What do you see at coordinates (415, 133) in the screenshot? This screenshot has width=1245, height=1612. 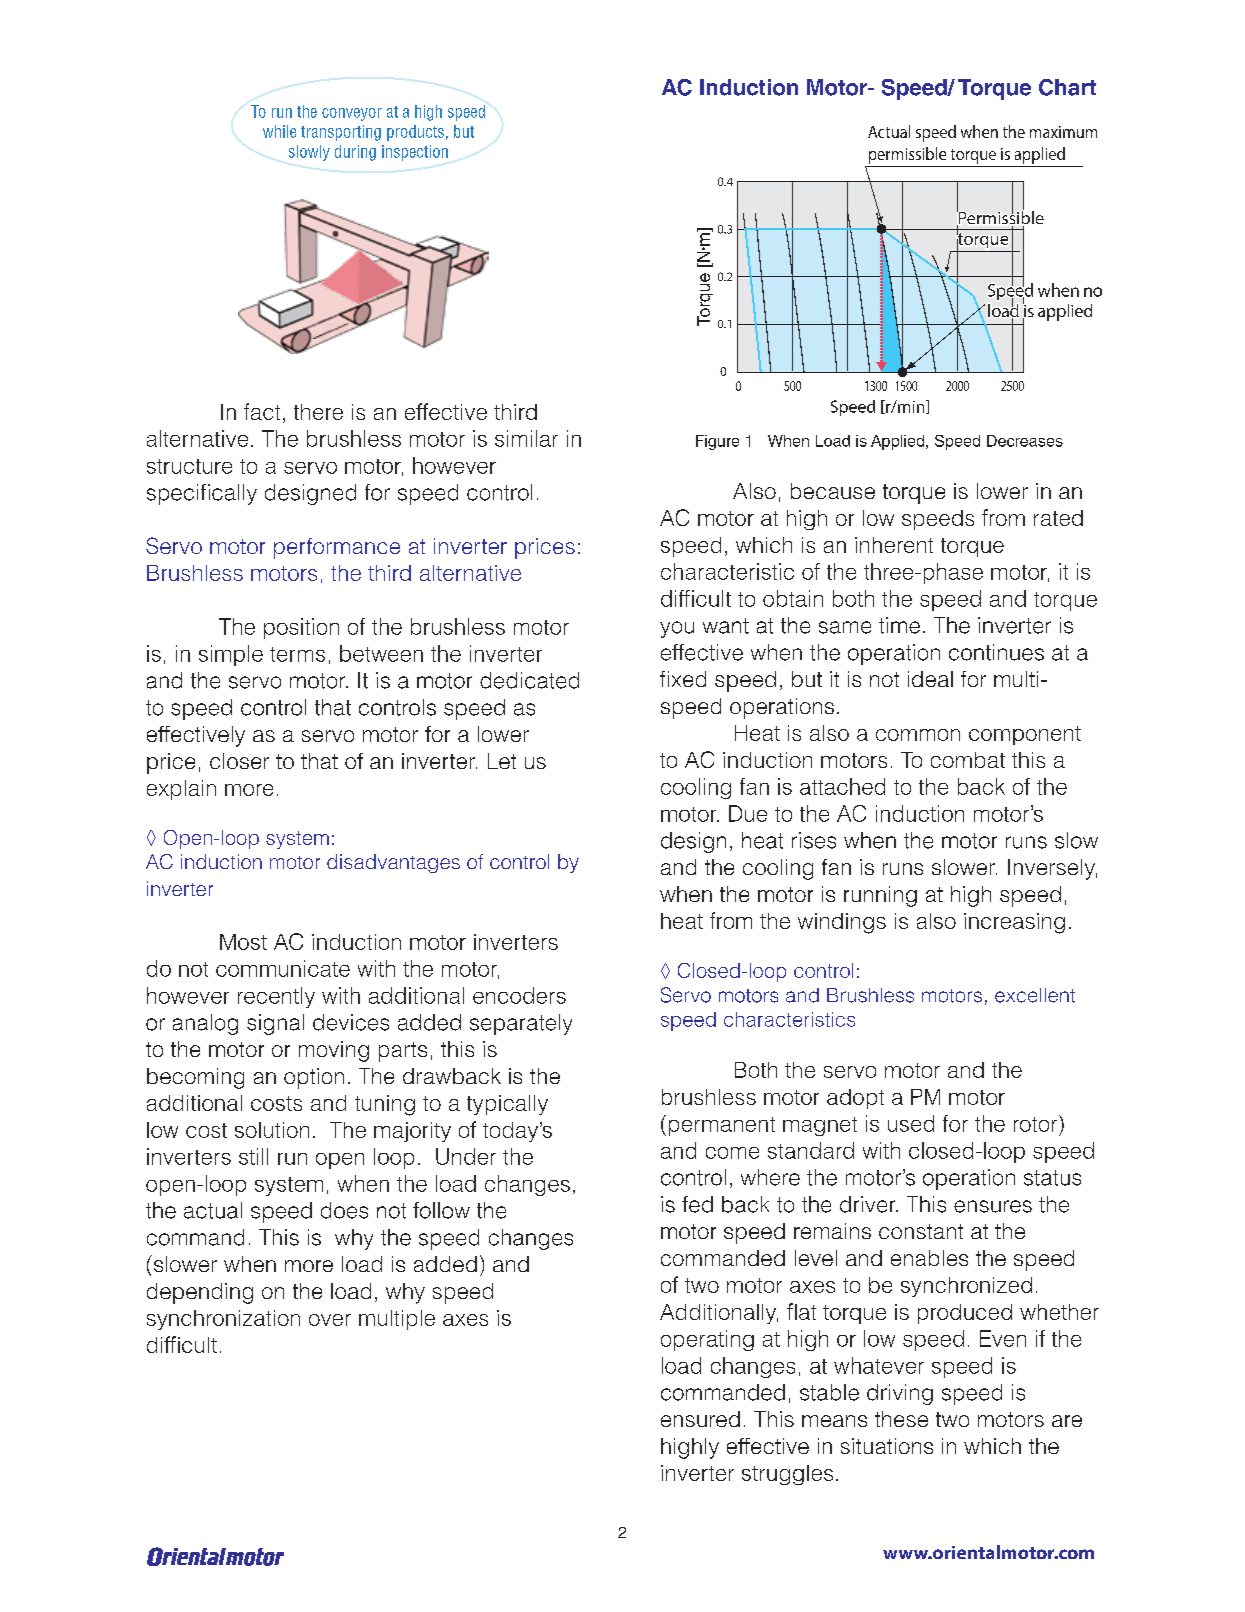 I see `products` at bounding box center [415, 133].
